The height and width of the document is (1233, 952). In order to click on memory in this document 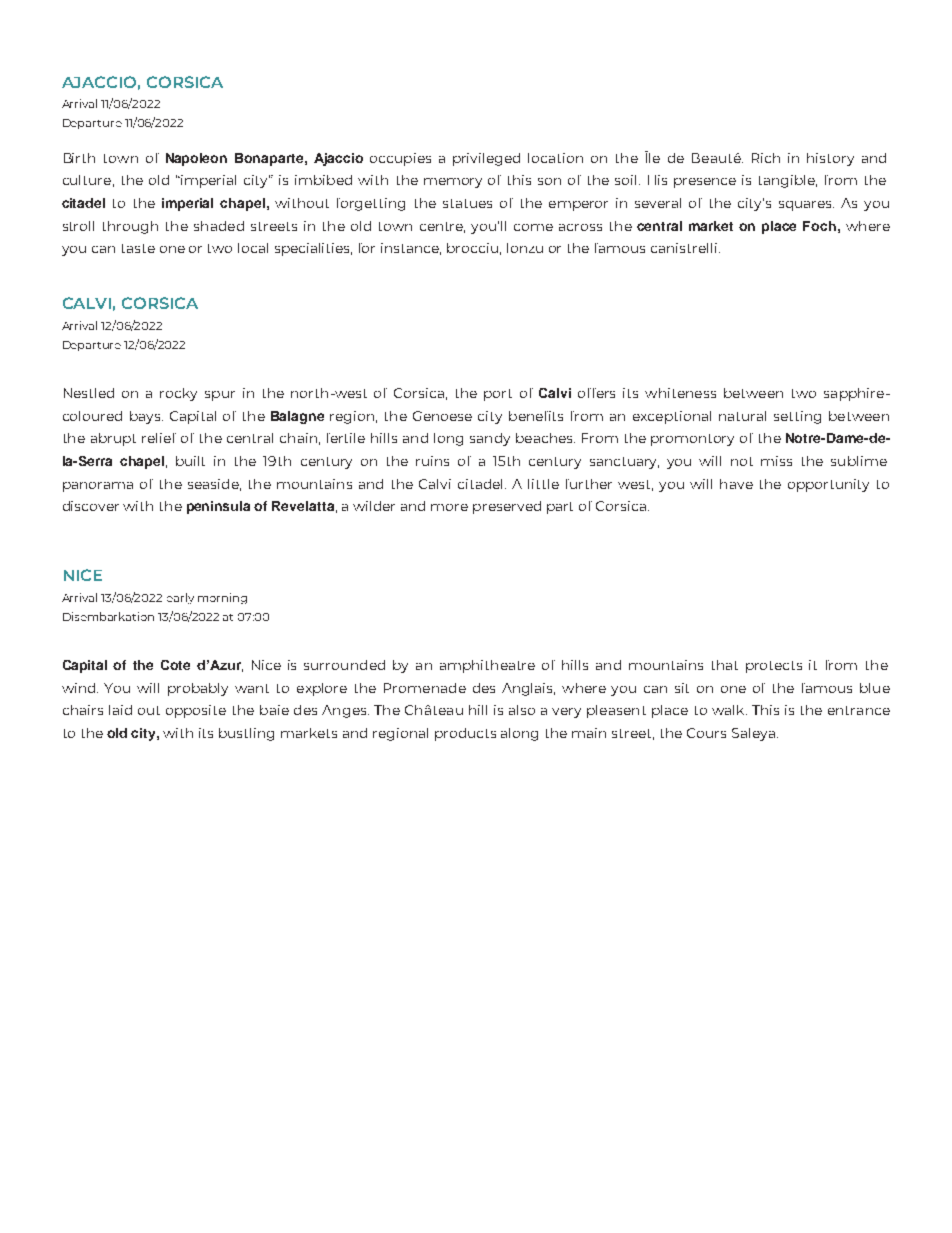, I will do `click(453, 183)`.
